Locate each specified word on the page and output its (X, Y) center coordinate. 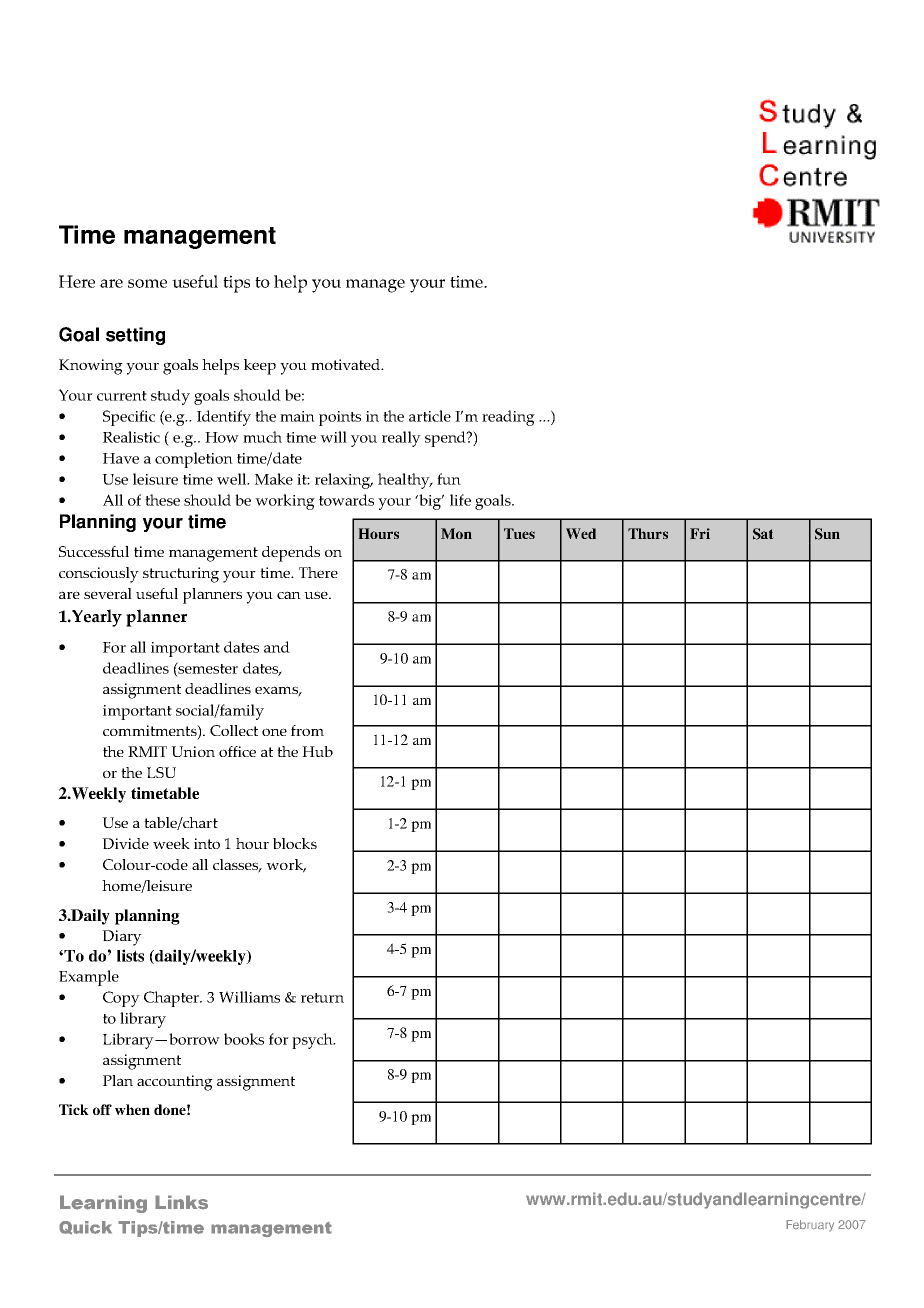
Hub (317, 751)
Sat (763, 534)
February (810, 1226)
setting (135, 336)
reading (508, 418)
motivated (347, 364)
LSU (161, 772)
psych (313, 1041)
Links (181, 1202)
